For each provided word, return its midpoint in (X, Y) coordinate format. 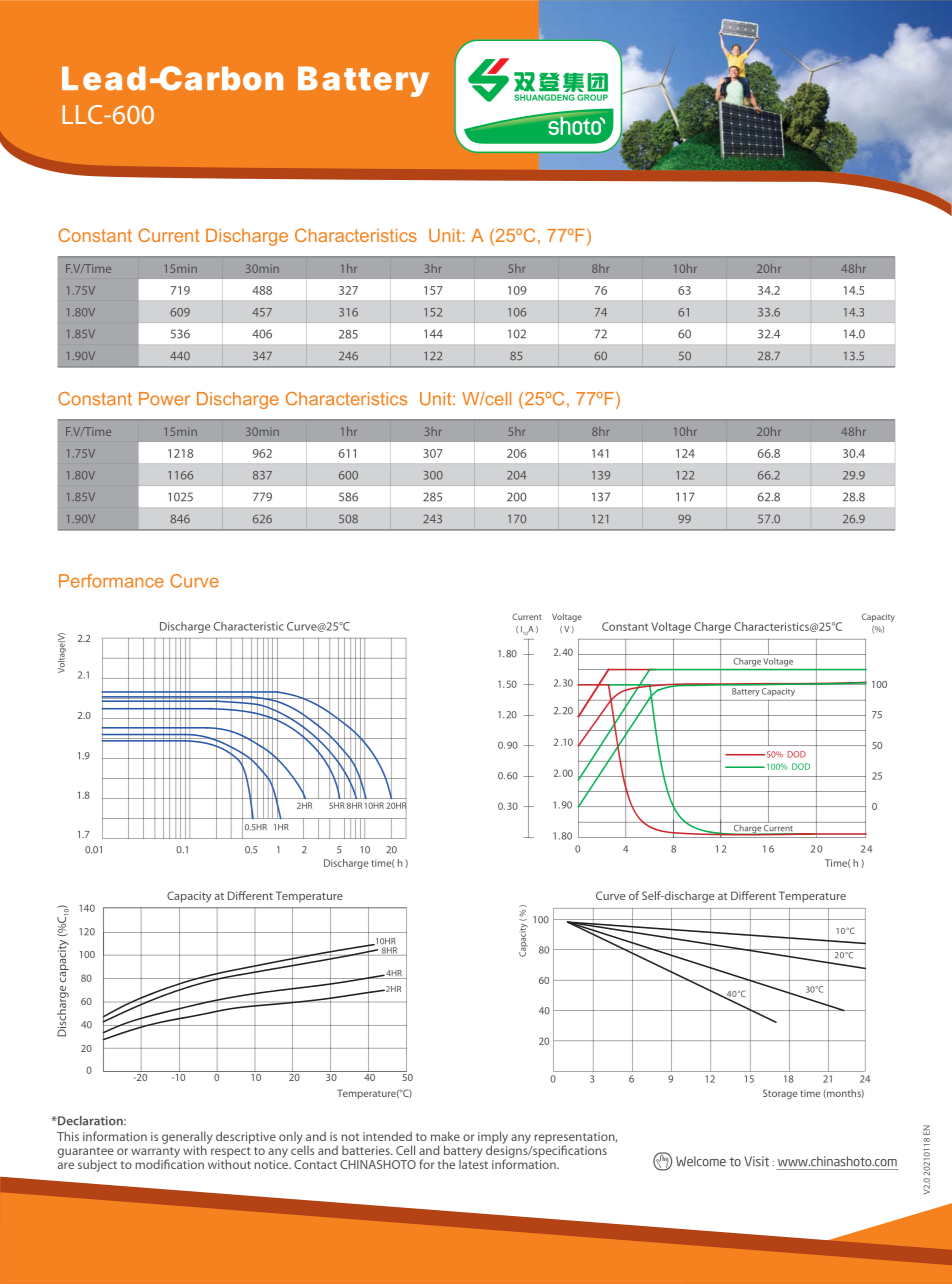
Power (164, 399)
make (445, 1136)
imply (493, 1138)
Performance (111, 581)
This (68, 1136)
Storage (780, 1094)
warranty (155, 1153)
